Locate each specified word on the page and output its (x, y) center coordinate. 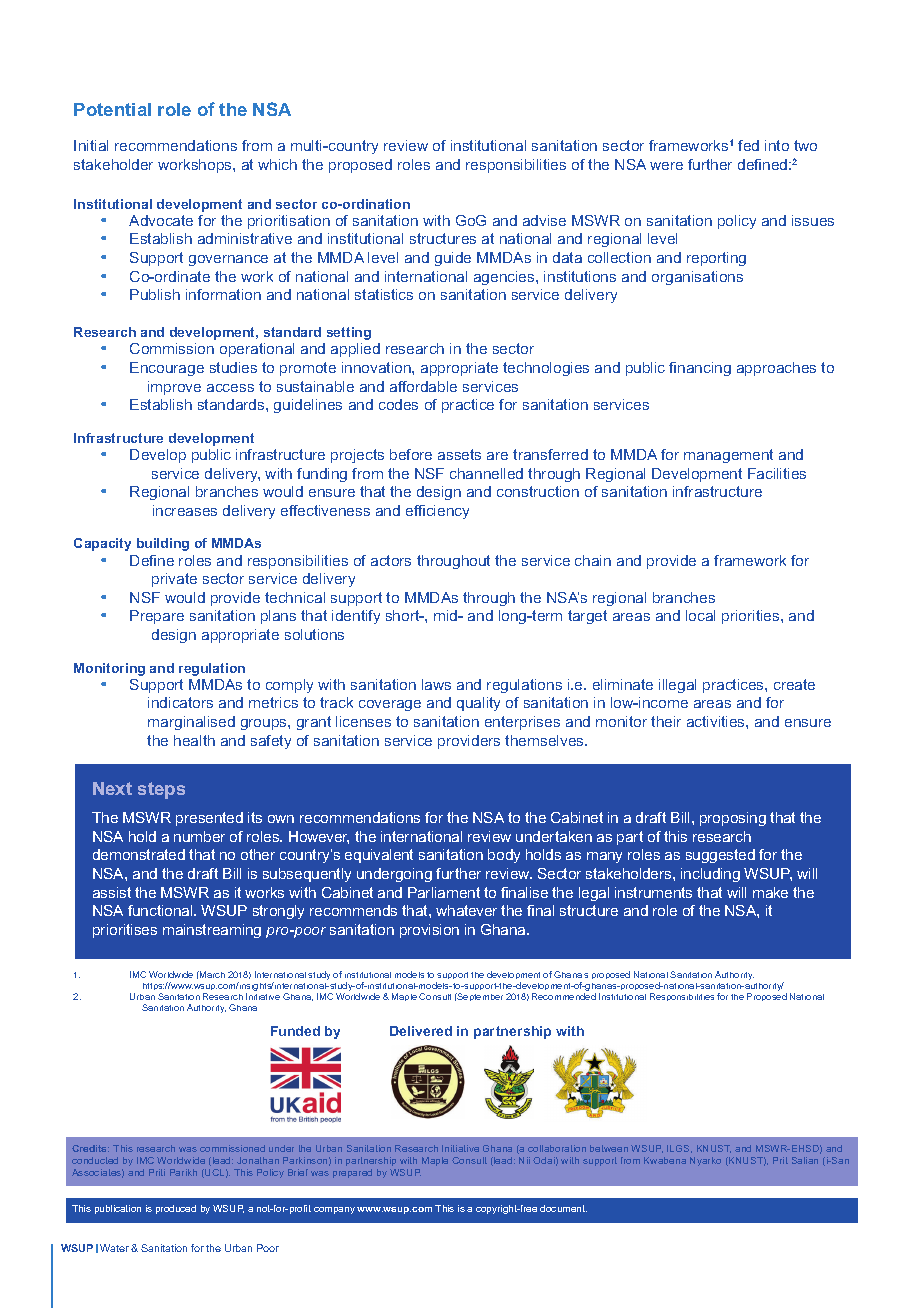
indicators (180, 702)
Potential (112, 109)
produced (176, 1209)
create (794, 684)
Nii (524, 1160)
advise (544, 220)
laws (436, 684)
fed (748, 145)
